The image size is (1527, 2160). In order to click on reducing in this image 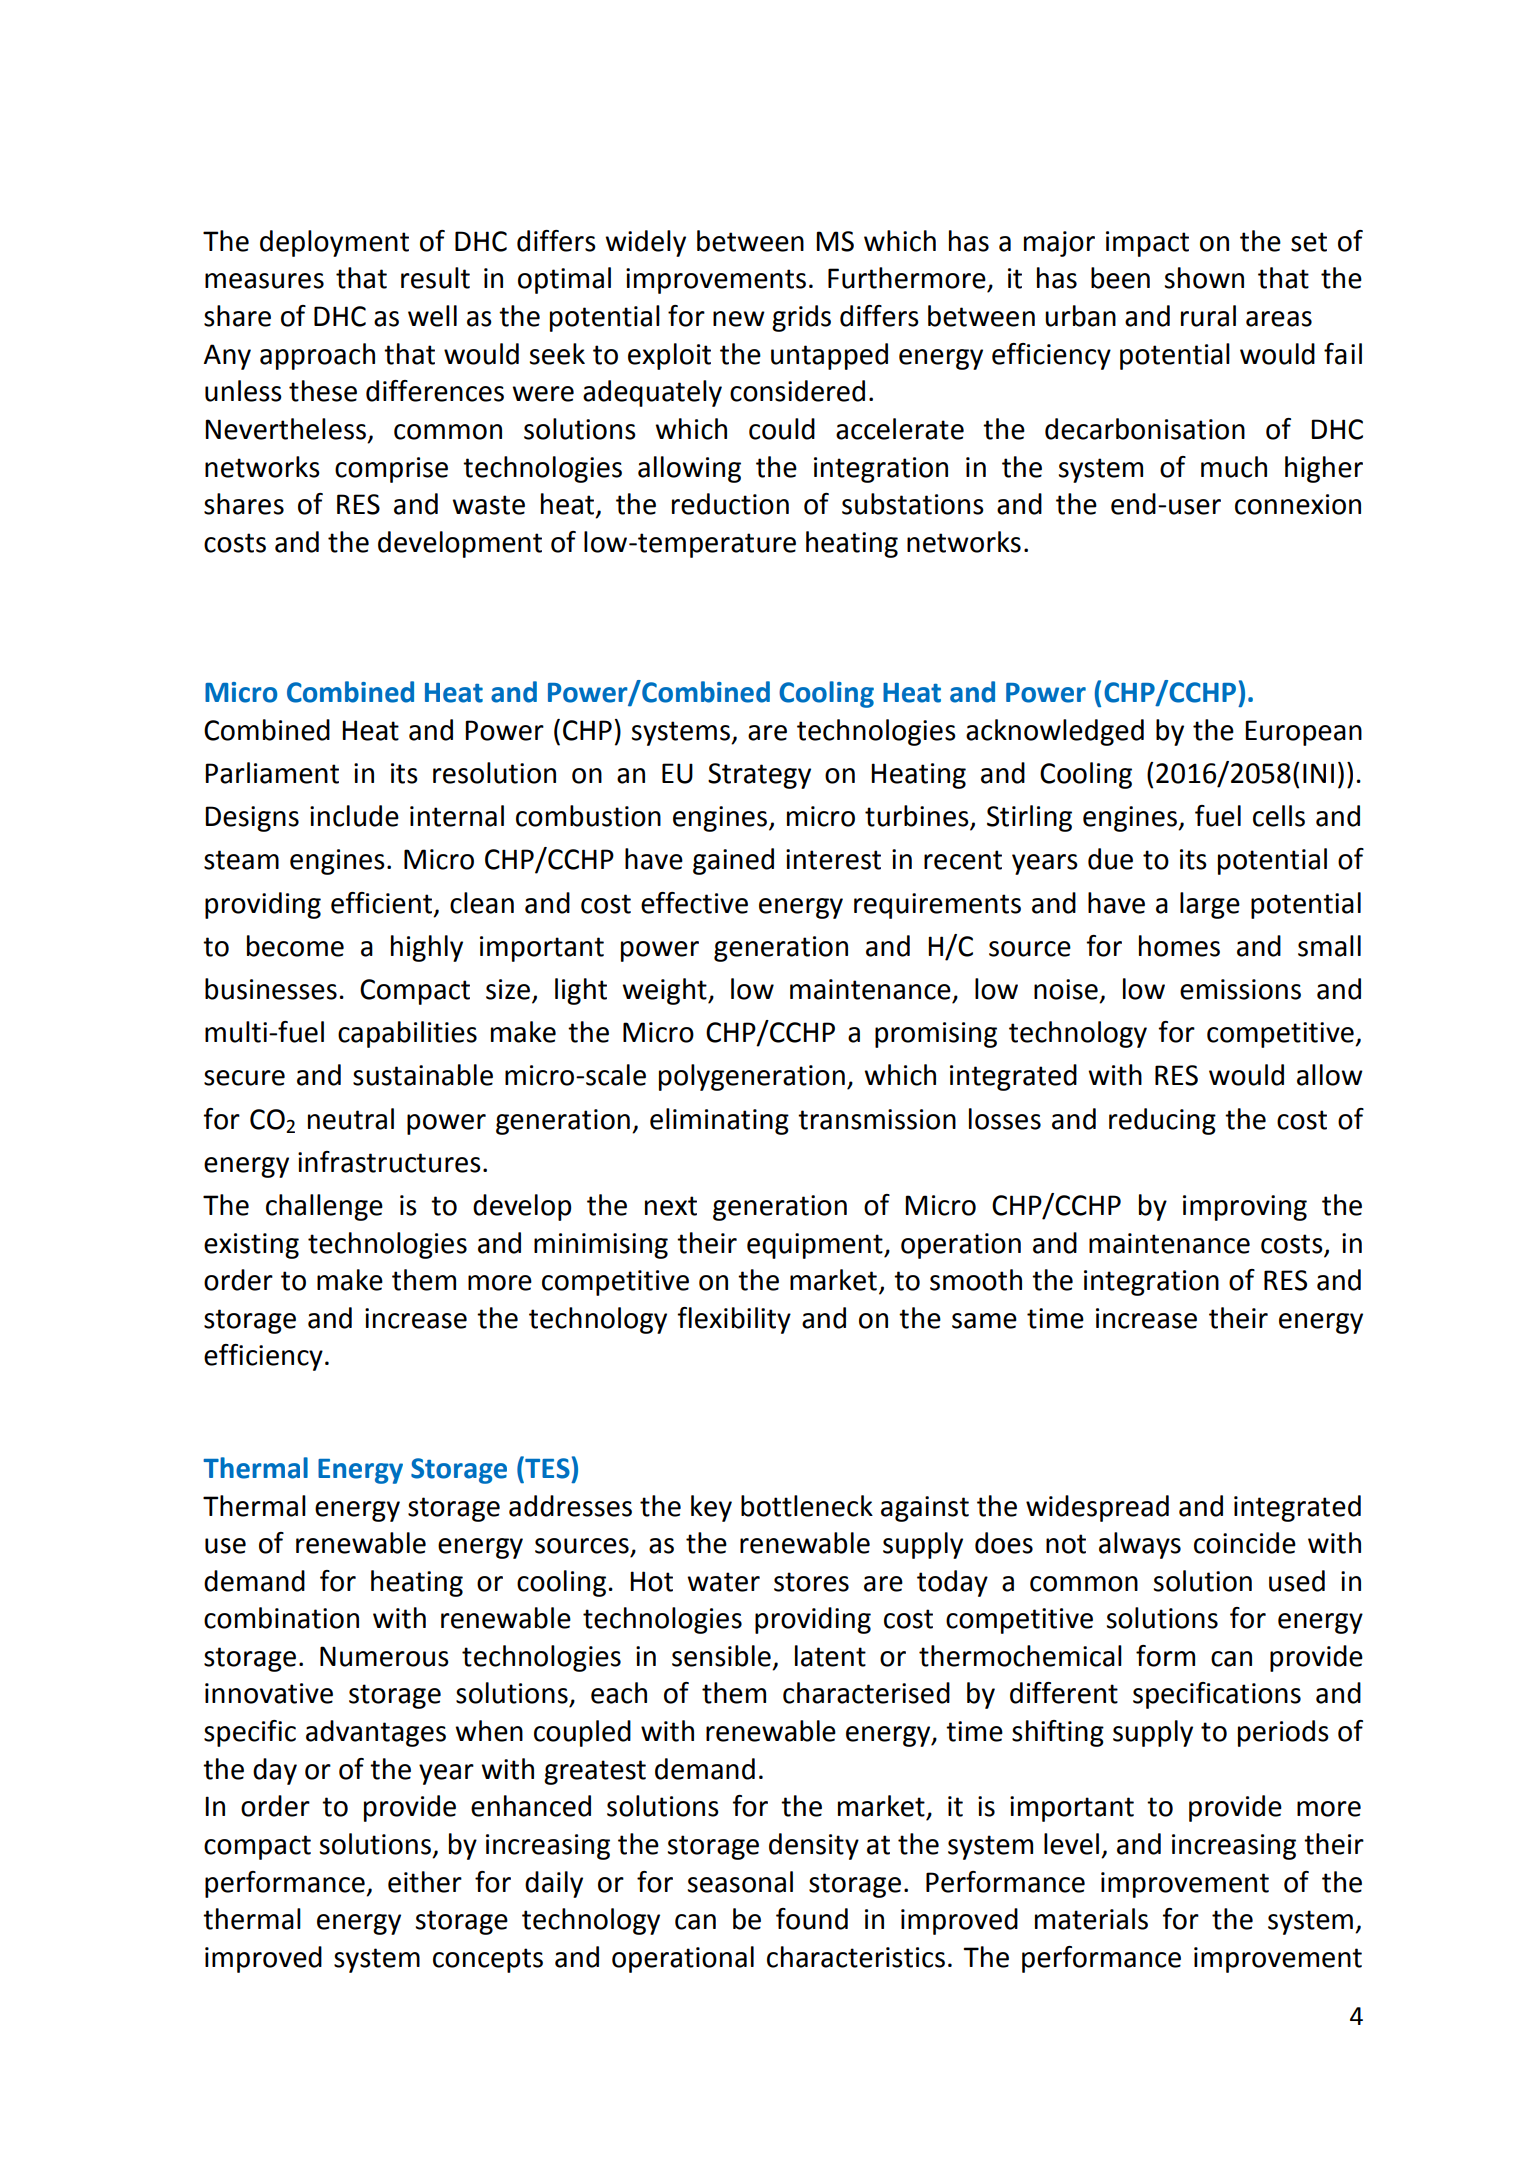, I will do `click(1162, 1121)`.
